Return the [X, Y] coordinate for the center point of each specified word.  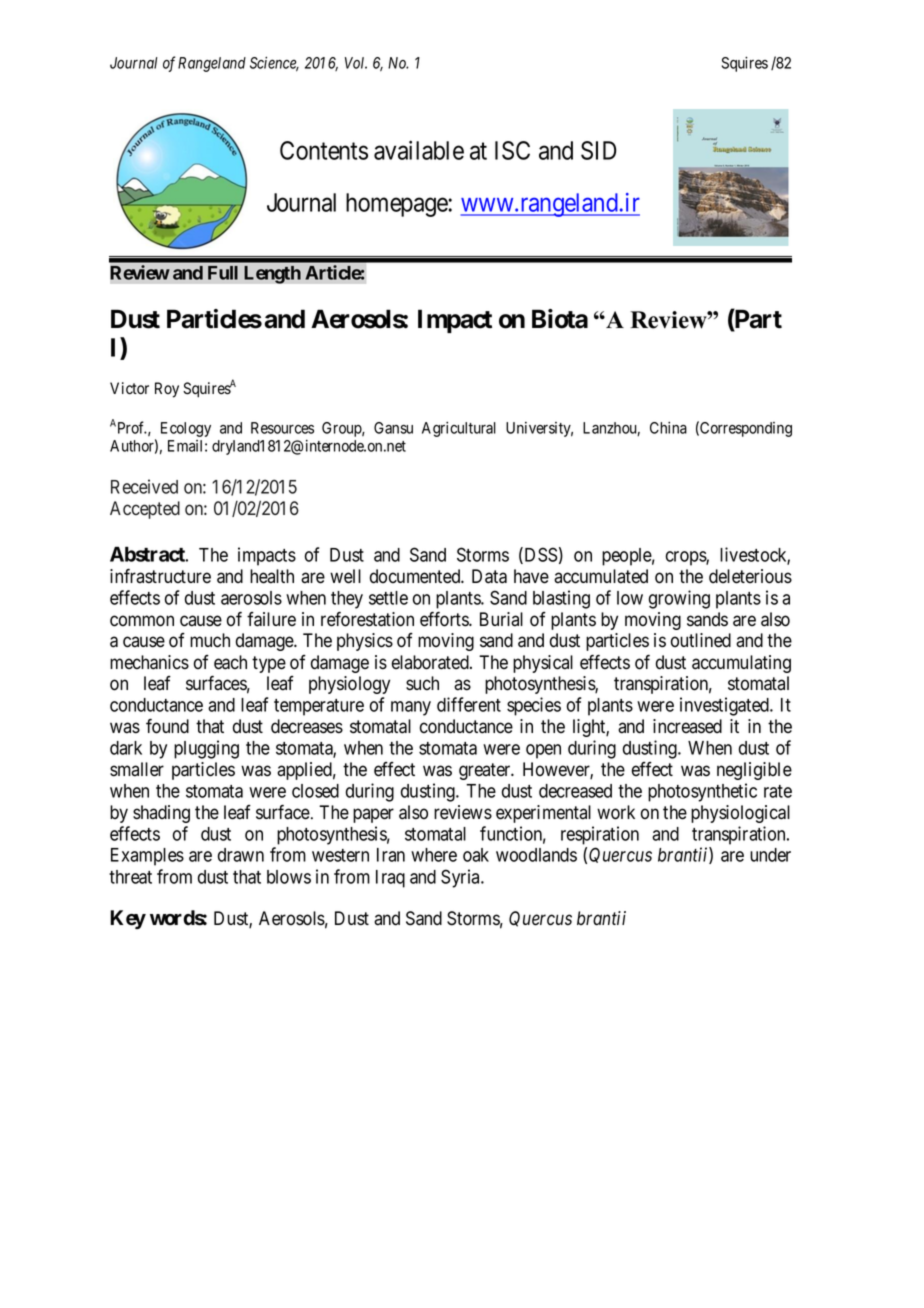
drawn [241, 855]
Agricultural [459, 429]
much [210, 640]
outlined [701, 640]
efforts [445, 619]
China [668, 428]
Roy [167, 390]
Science [274, 64]
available [419, 150]
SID [598, 150]
